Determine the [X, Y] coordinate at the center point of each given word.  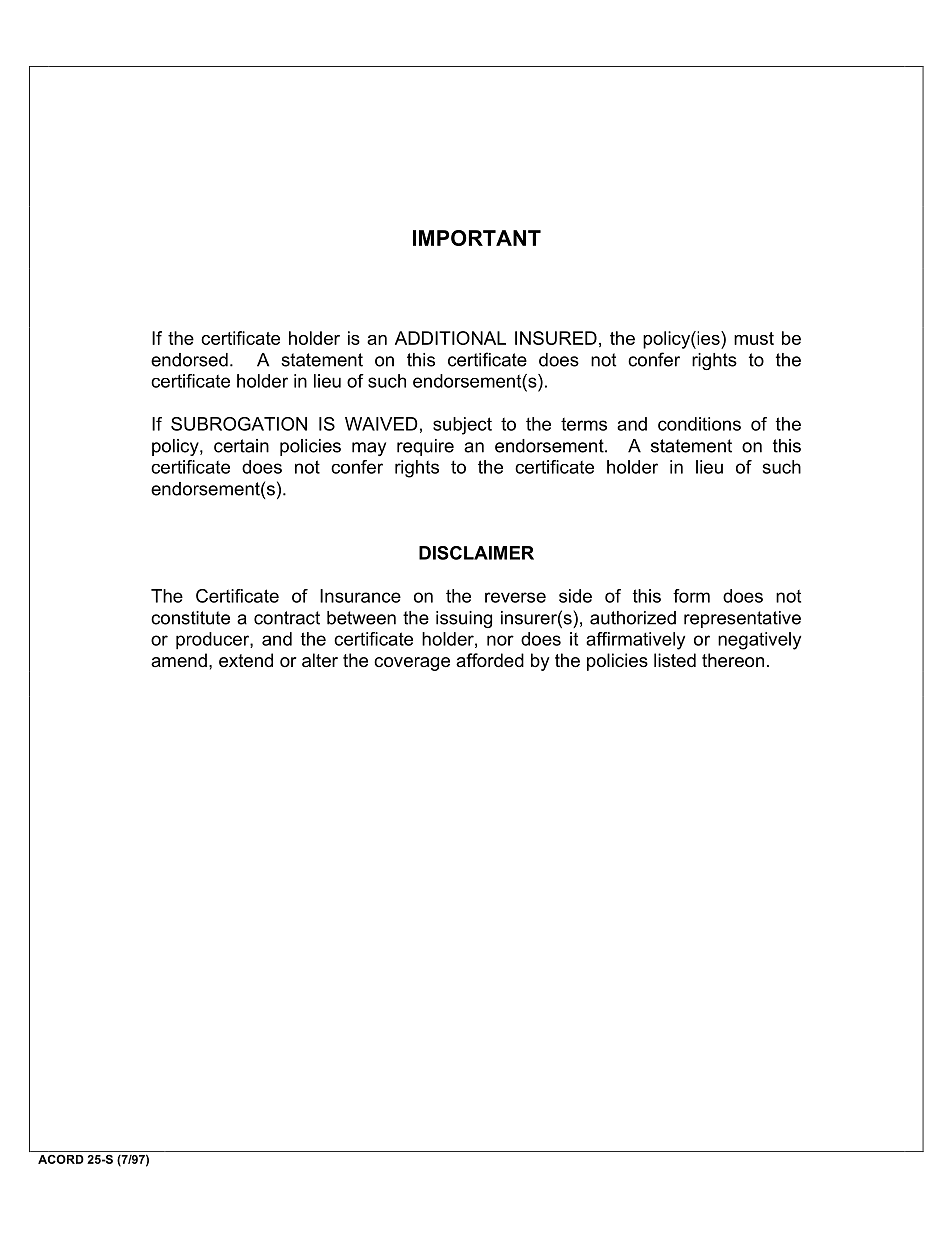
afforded [490, 660]
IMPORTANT [477, 238]
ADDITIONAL [450, 338]
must [754, 338]
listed [675, 660]
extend [246, 660]
